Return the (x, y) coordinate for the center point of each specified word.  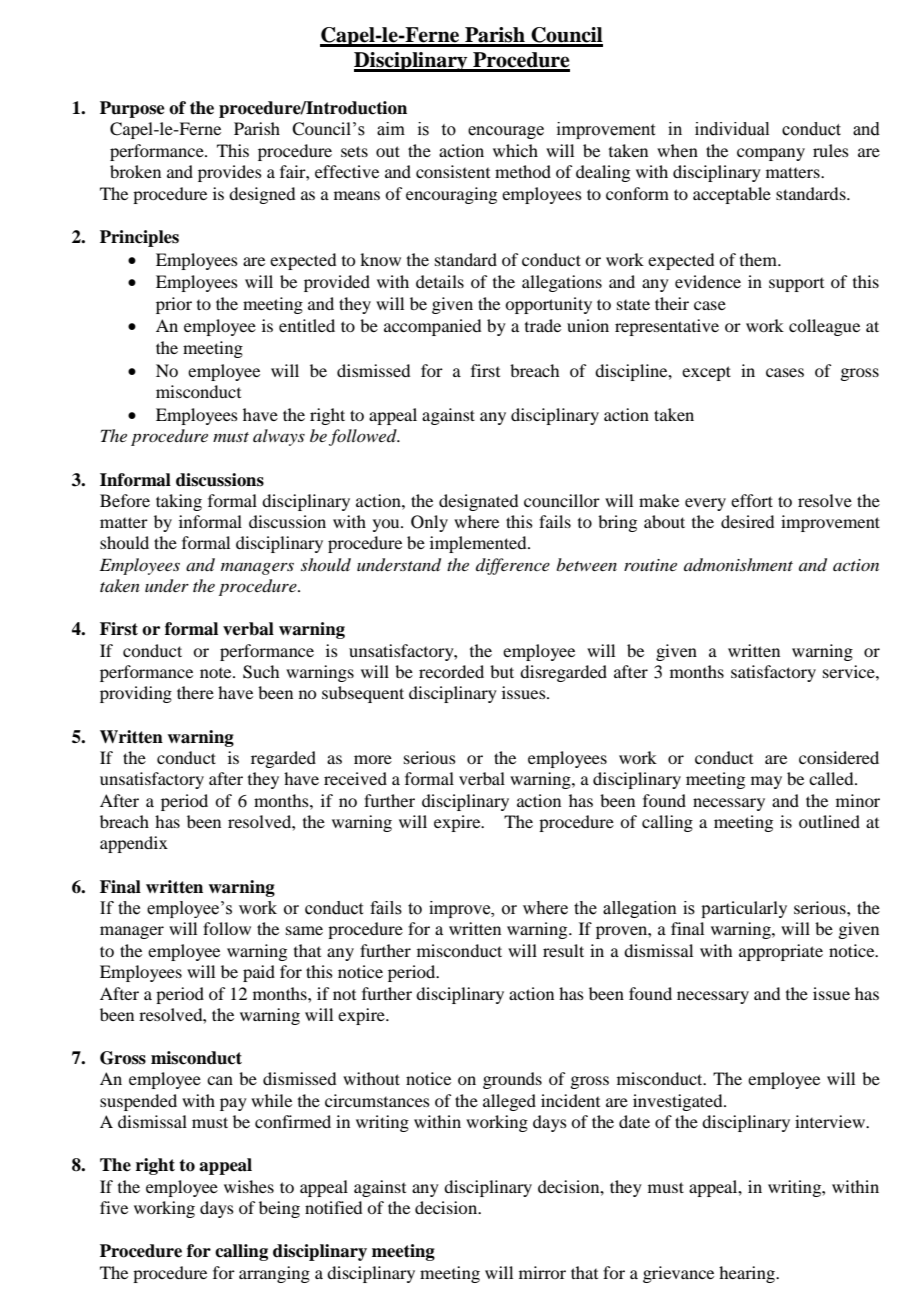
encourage (506, 132)
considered (839, 757)
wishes (249, 1186)
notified (333, 1207)
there (195, 692)
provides (230, 173)
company (771, 154)
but (502, 671)
